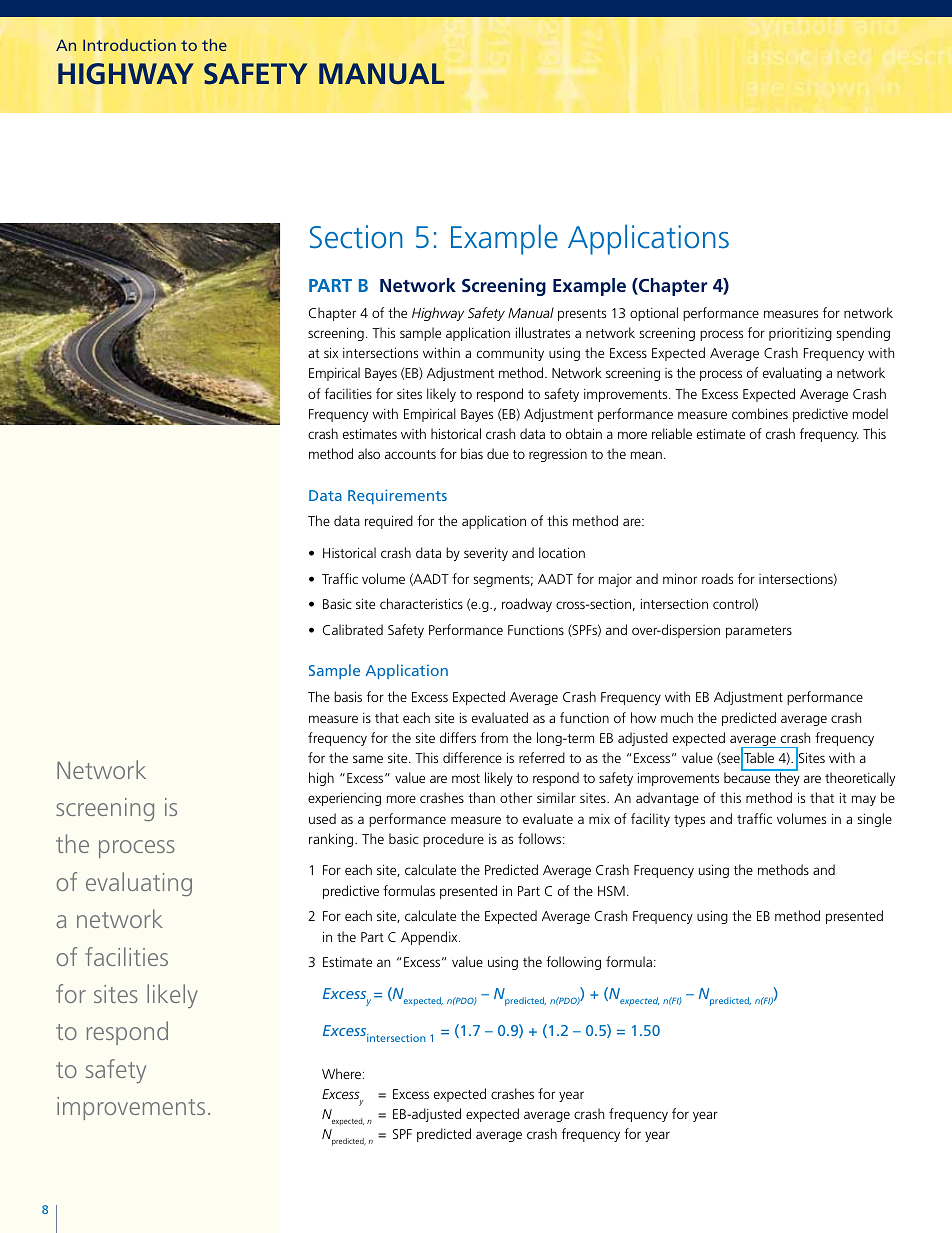 The image size is (952, 1233). What do you see at coordinates (510, 354) in the screenshot?
I see `community` at bounding box center [510, 354].
